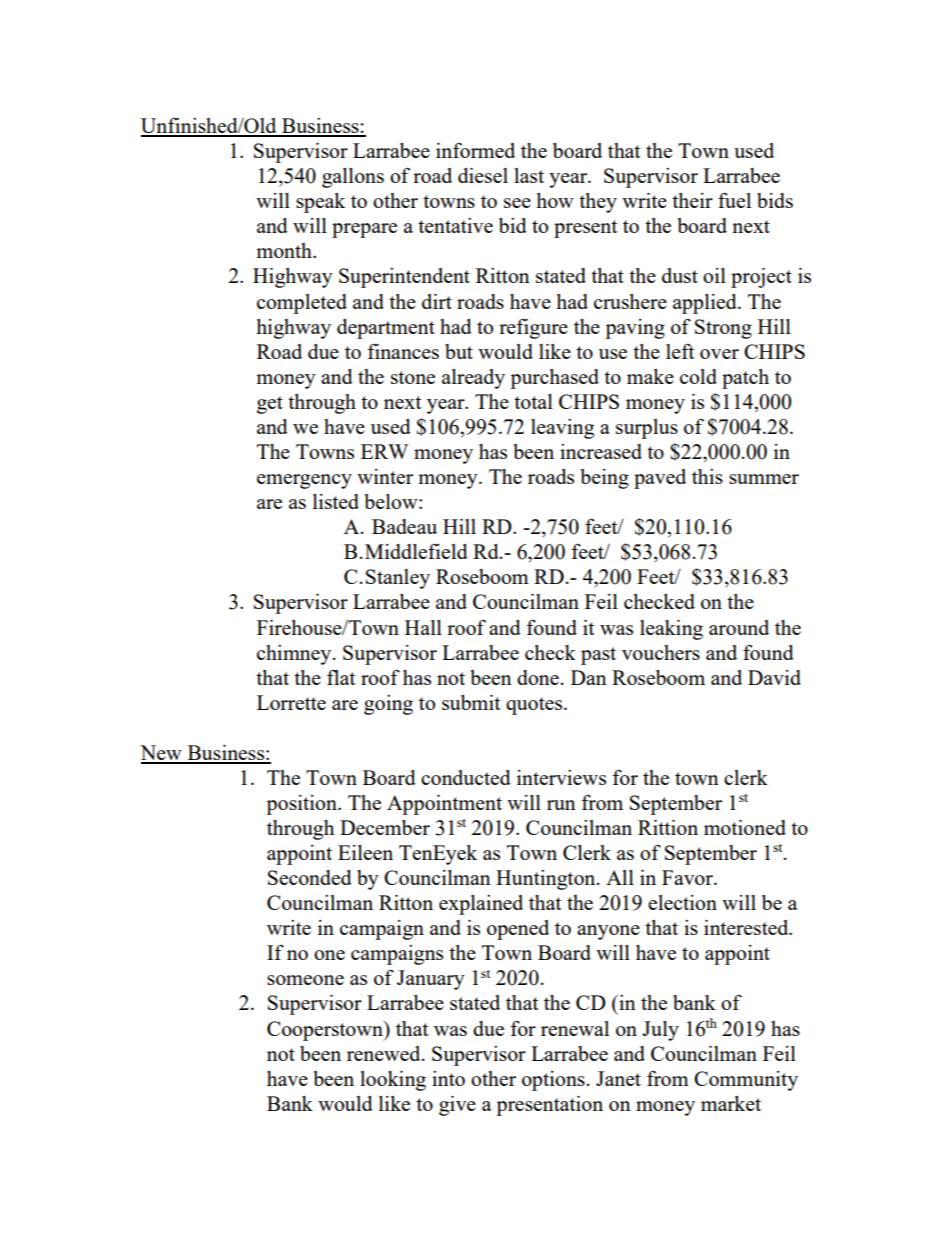 The width and height of the page is (952, 1233). Describe the element at coordinates (310, 877) in the page. I see `Seconded` at that location.
